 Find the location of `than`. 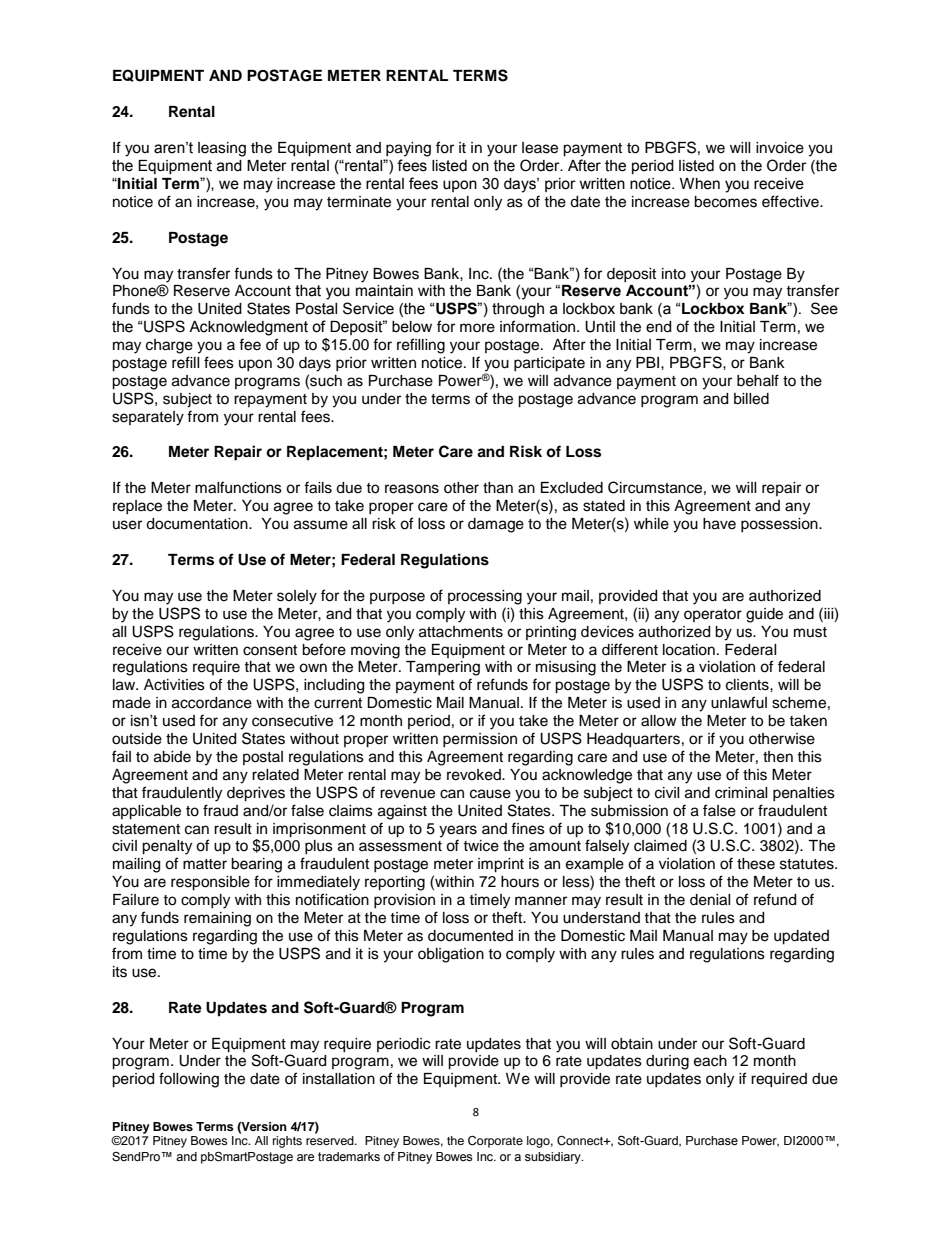

than is located at coordinates (498, 488).
